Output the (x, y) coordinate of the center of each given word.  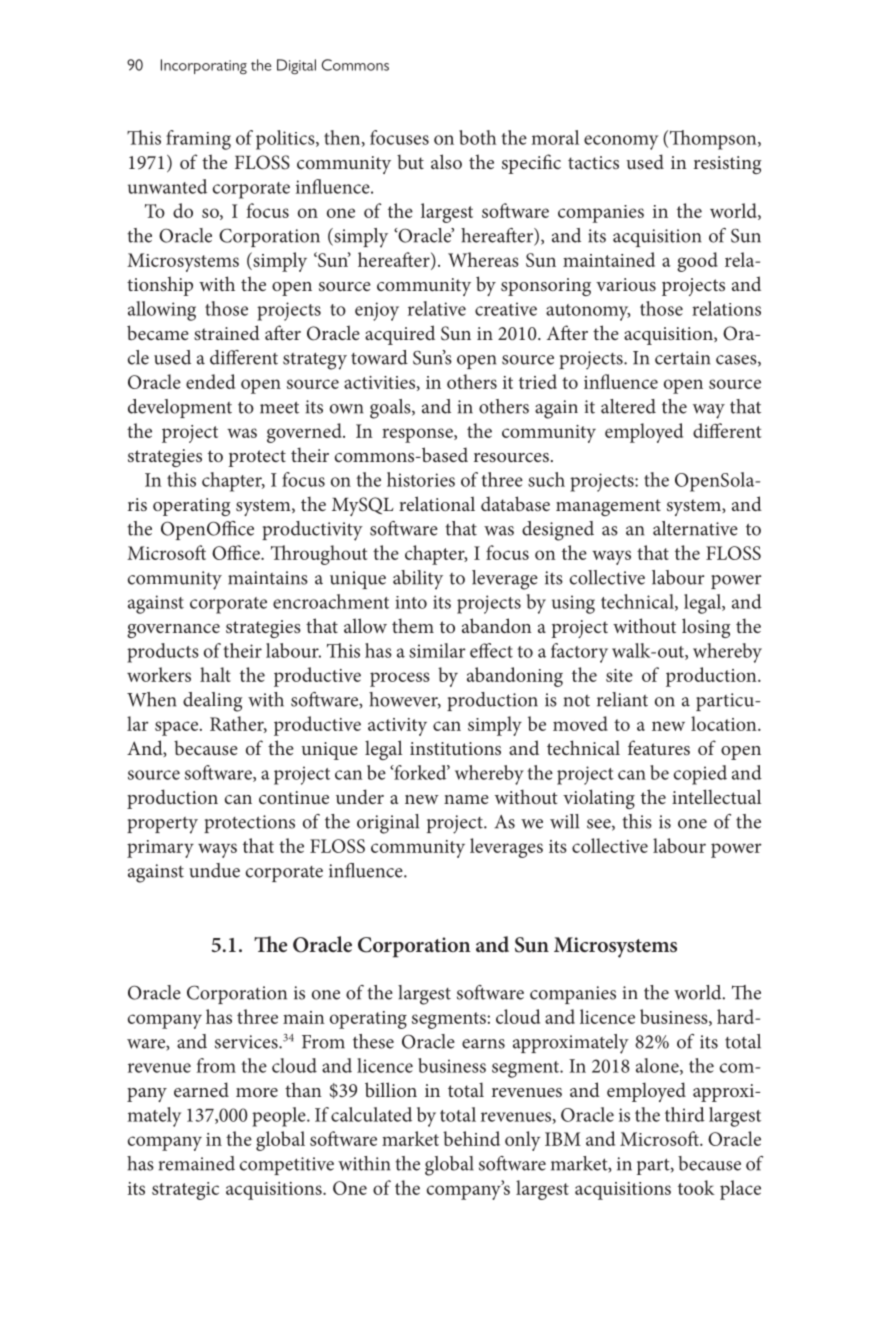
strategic (185, 1191)
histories (421, 479)
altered (628, 406)
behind (471, 1138)
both (477, 137)
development (180, 408)
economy (621, 142)
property (162, 825)
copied (700, 775)
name (466, 799)
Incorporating (204, 66)
